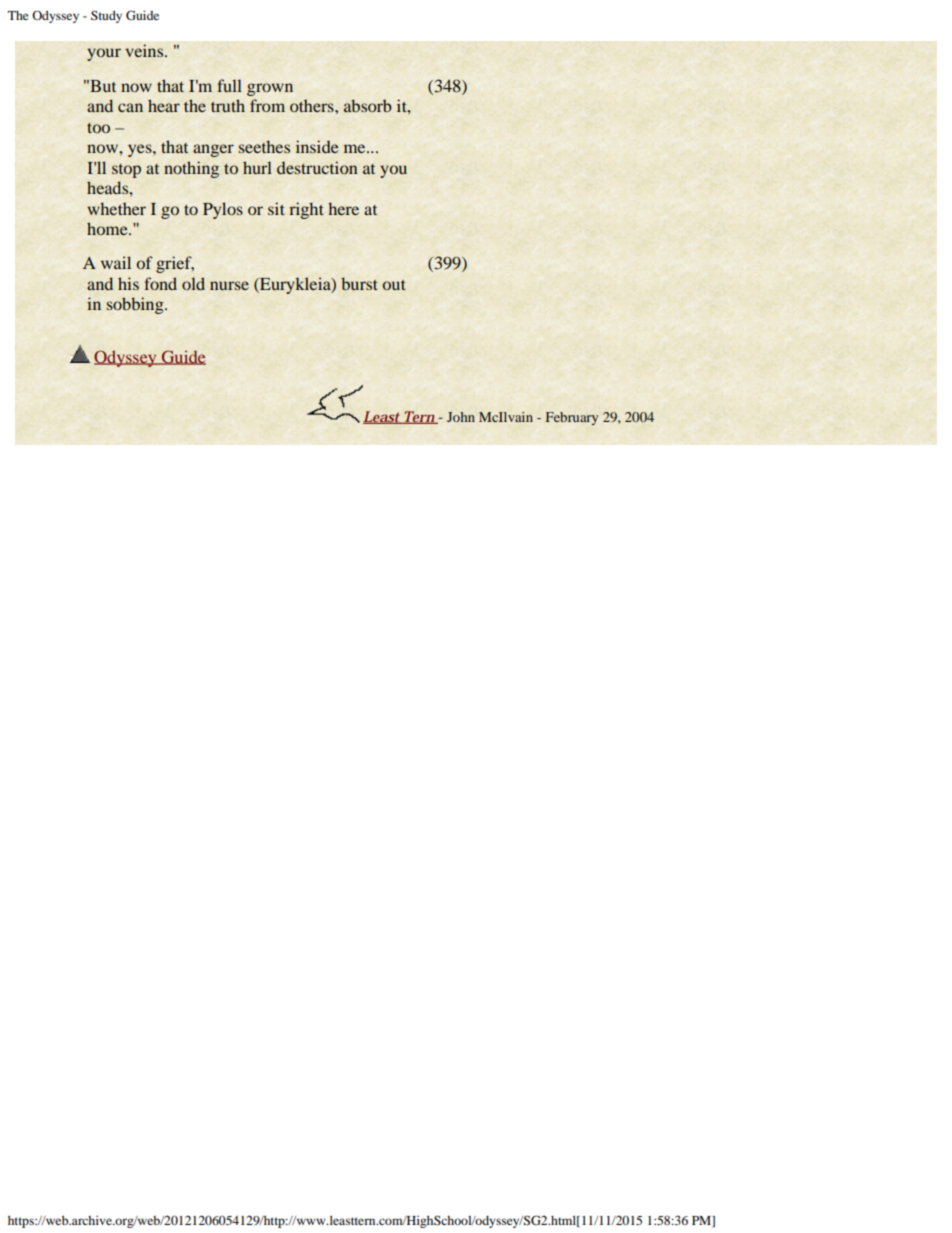  What do you see at coordinates (136, 305) in the screenshot?
I see `sobbing` at bounding box center [136, 305].
